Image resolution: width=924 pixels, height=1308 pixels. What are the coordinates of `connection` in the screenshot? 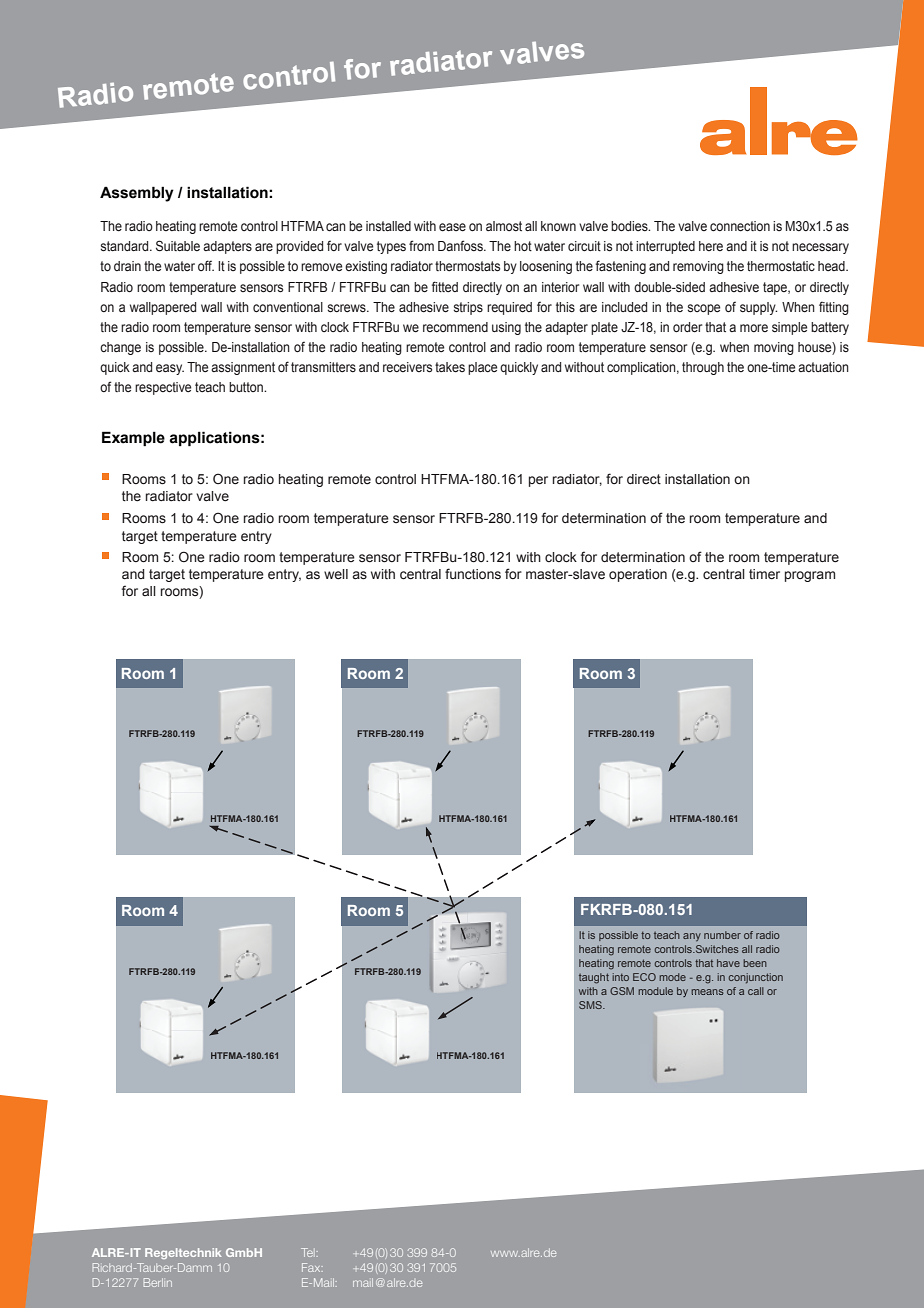 It's located at (740, 226).
